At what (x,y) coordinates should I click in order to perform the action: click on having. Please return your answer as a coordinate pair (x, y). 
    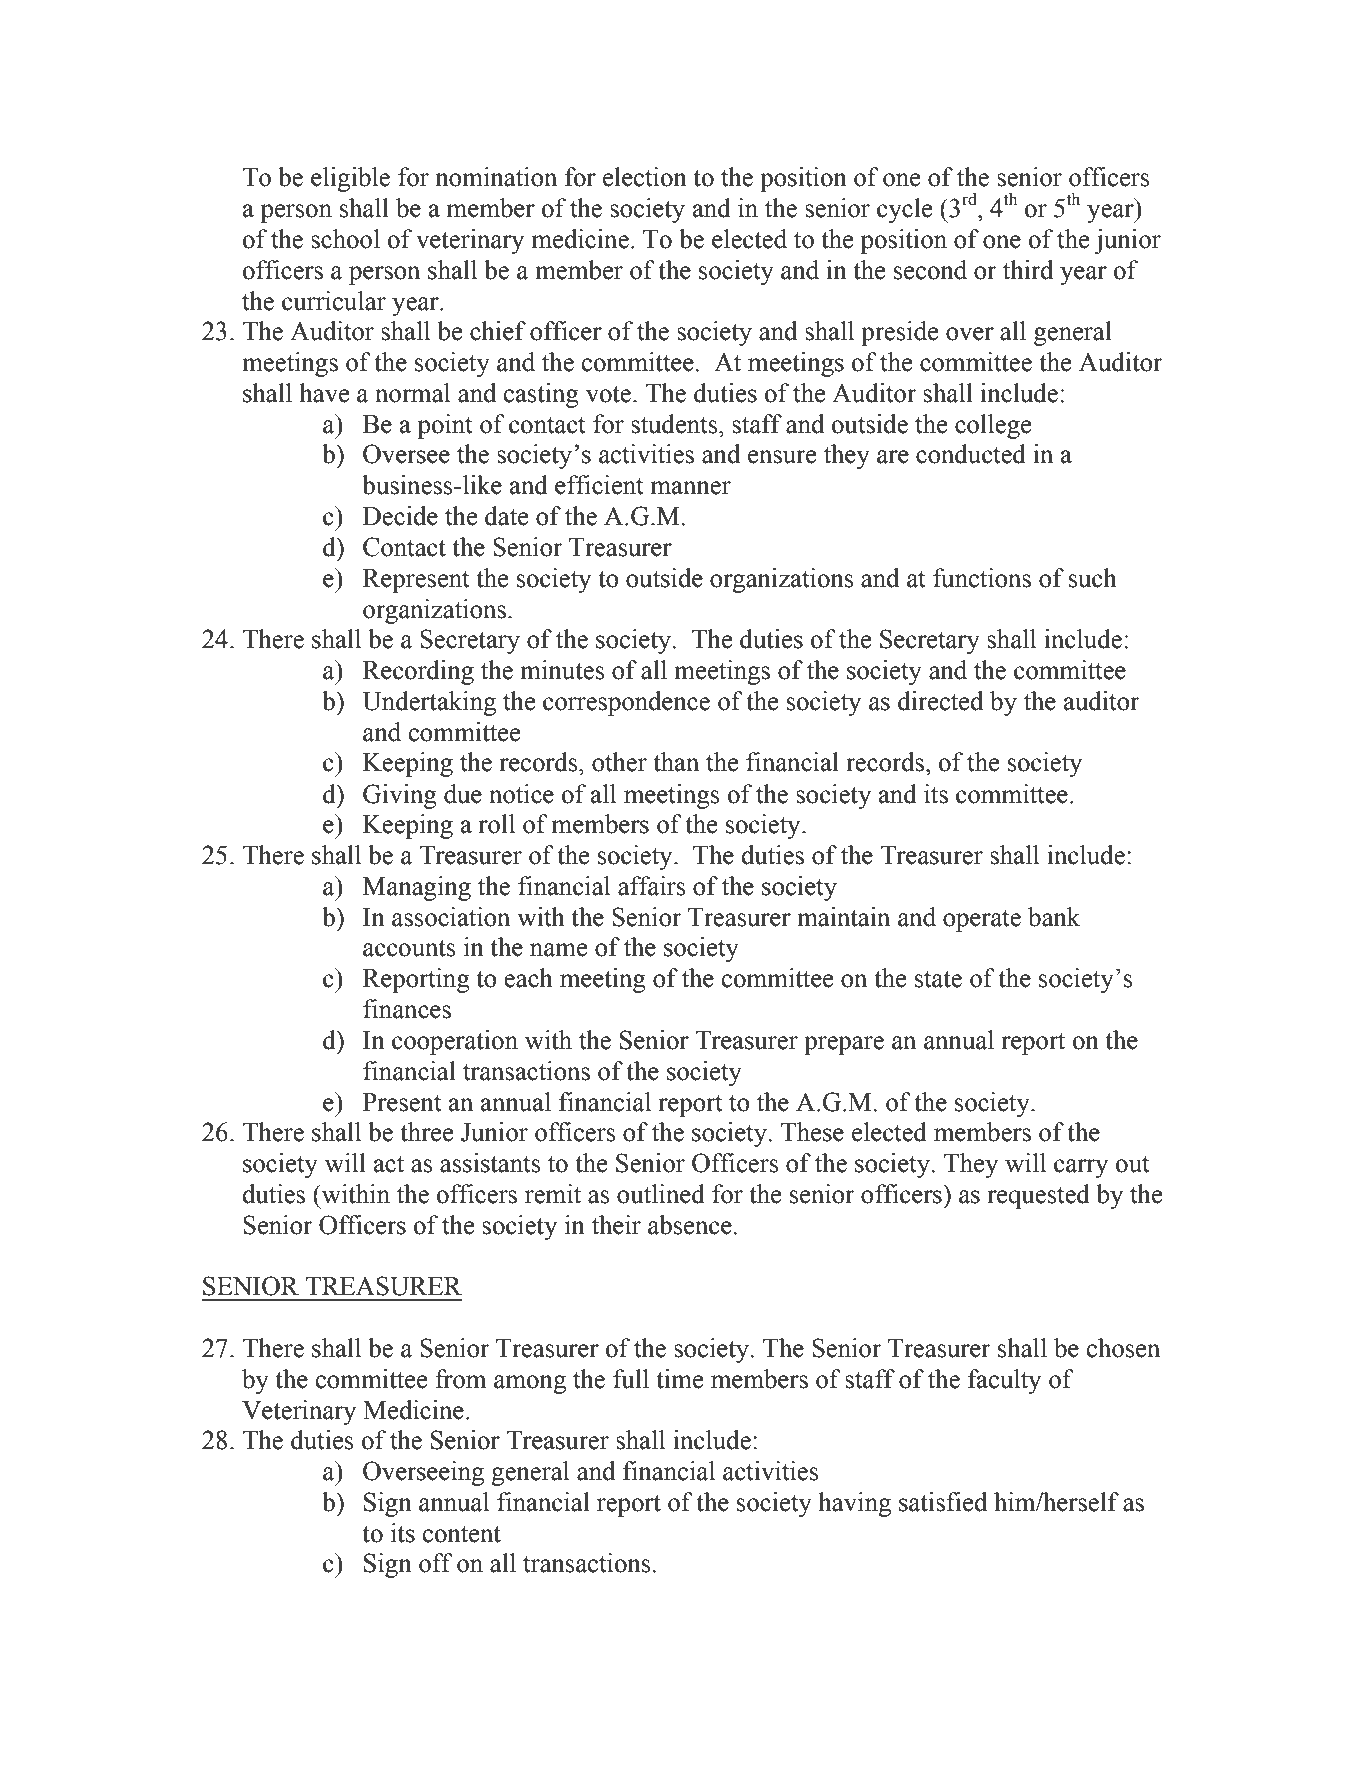
    Looking at the image, I should click on (854, 1504).
